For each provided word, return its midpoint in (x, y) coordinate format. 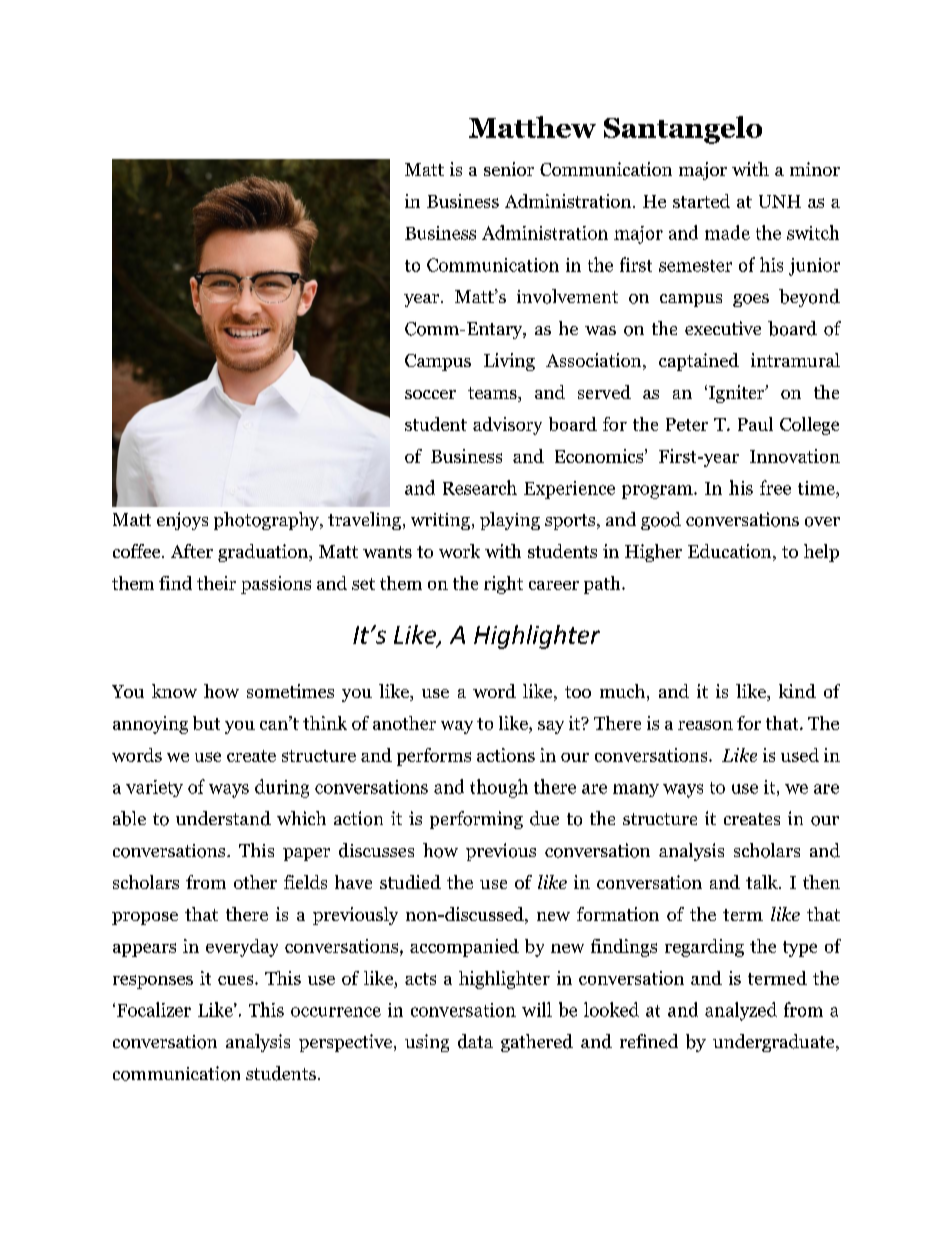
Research (480, 487)
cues (237, 980)
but (206, 723)
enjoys (182, 521)
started (701, 201)
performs (434, 757)
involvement (567, 296)
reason (705, 725)
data (475, 1041)
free (775, 487)
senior (509, 169)
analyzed (741, 1011)
